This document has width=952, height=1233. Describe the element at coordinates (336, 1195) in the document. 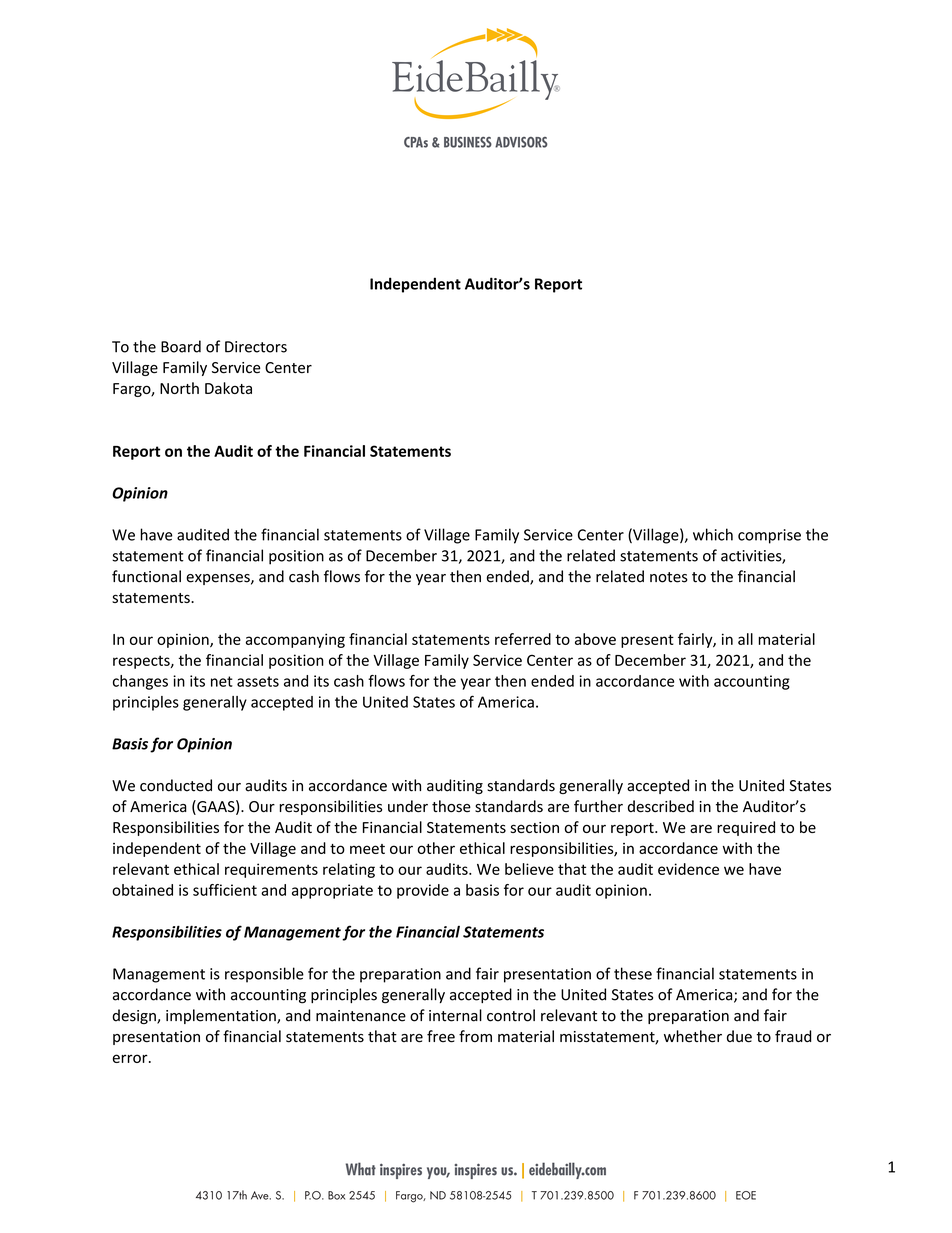

I see `Box` at that location.
